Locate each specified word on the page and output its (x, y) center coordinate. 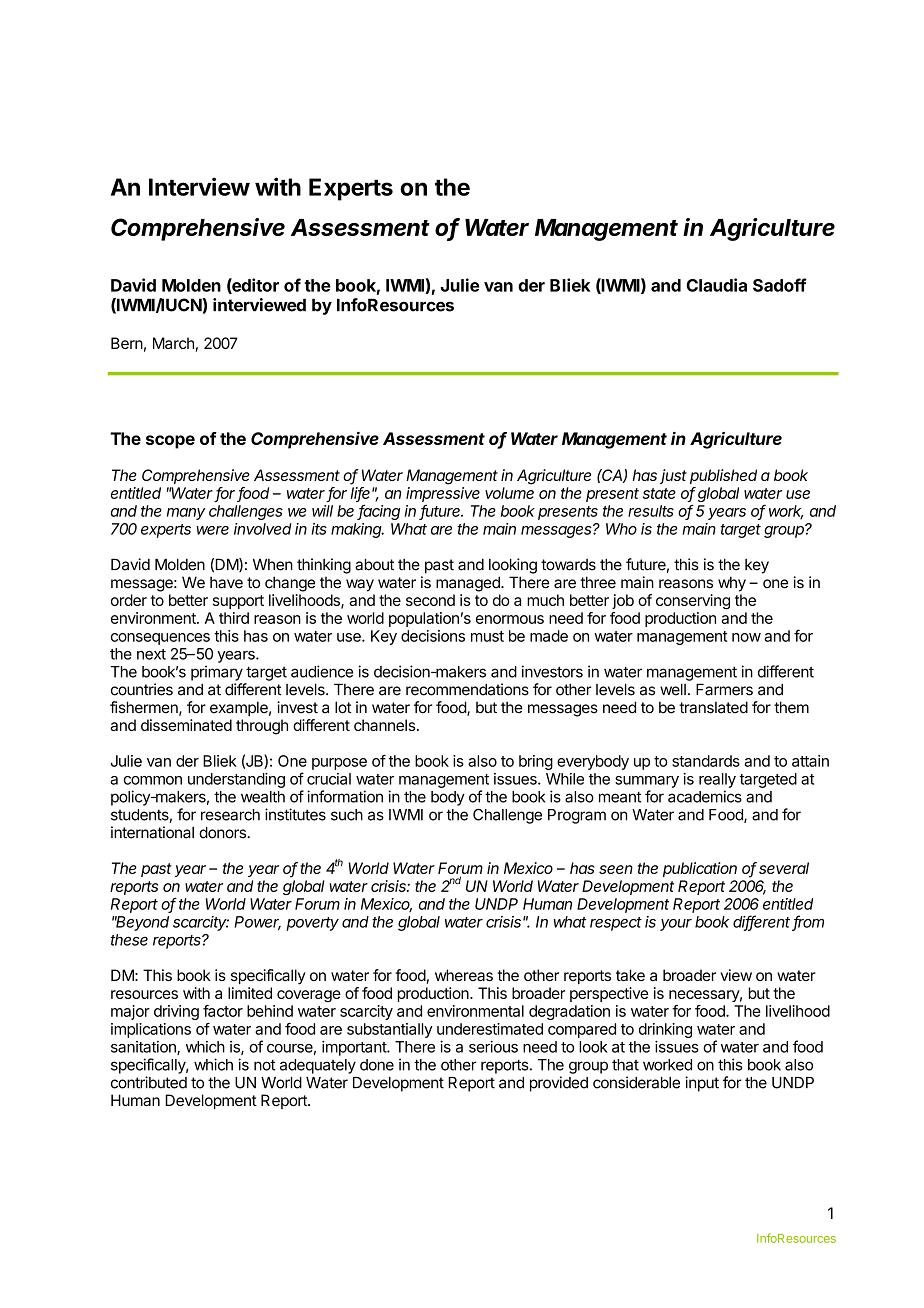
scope (170, 442)
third (234, 618)
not (264, 1065)
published (723, 476)
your (676, 925)
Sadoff (780, 285)
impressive (443, 494)
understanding (236, 780)
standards (706, 761)
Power (257, 923)
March (173, 343)
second (430, 600)
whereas (464, 975)
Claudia (716, 285)
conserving (693, 602)
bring (536, 762)
